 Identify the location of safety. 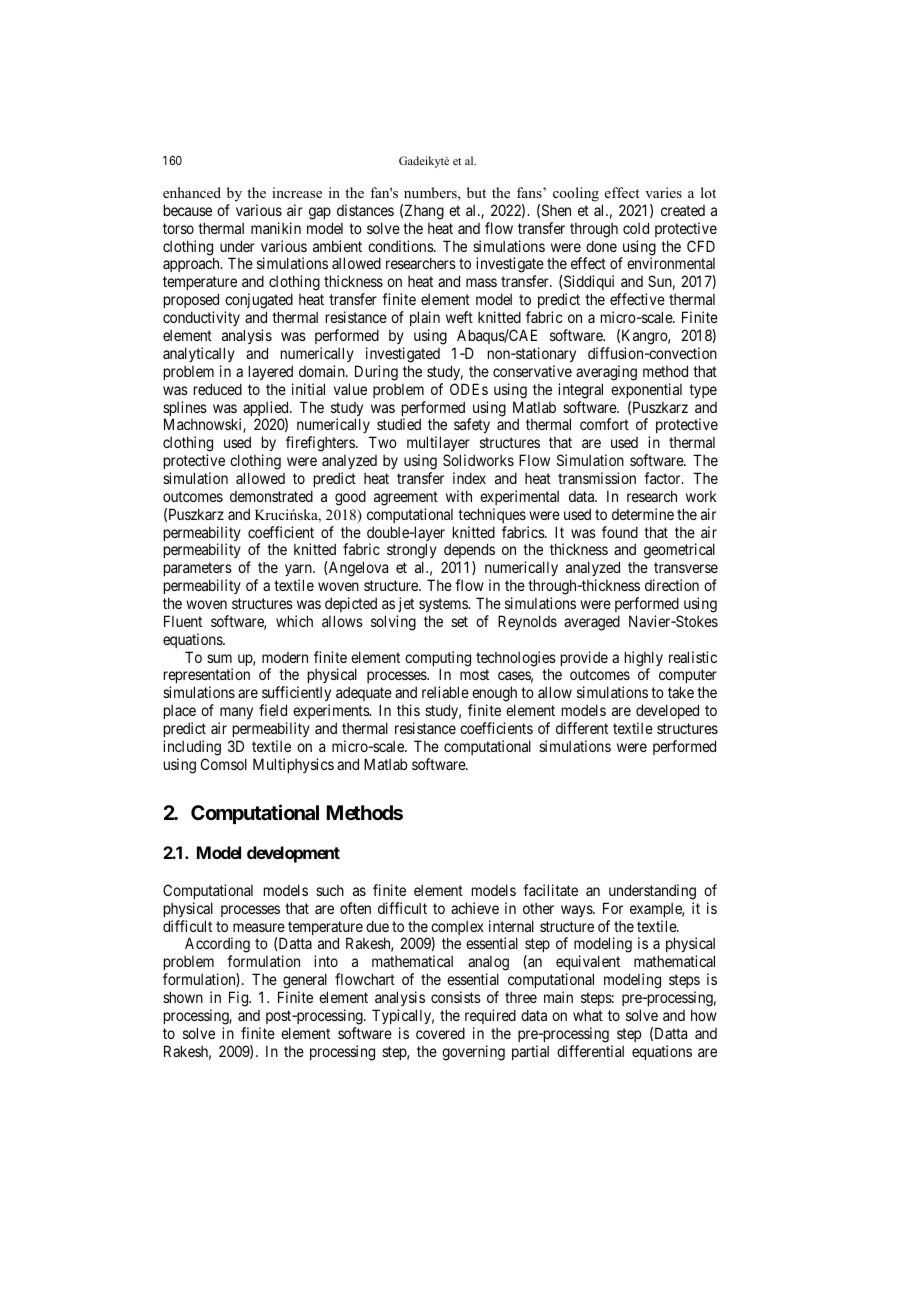
(472, 425).
